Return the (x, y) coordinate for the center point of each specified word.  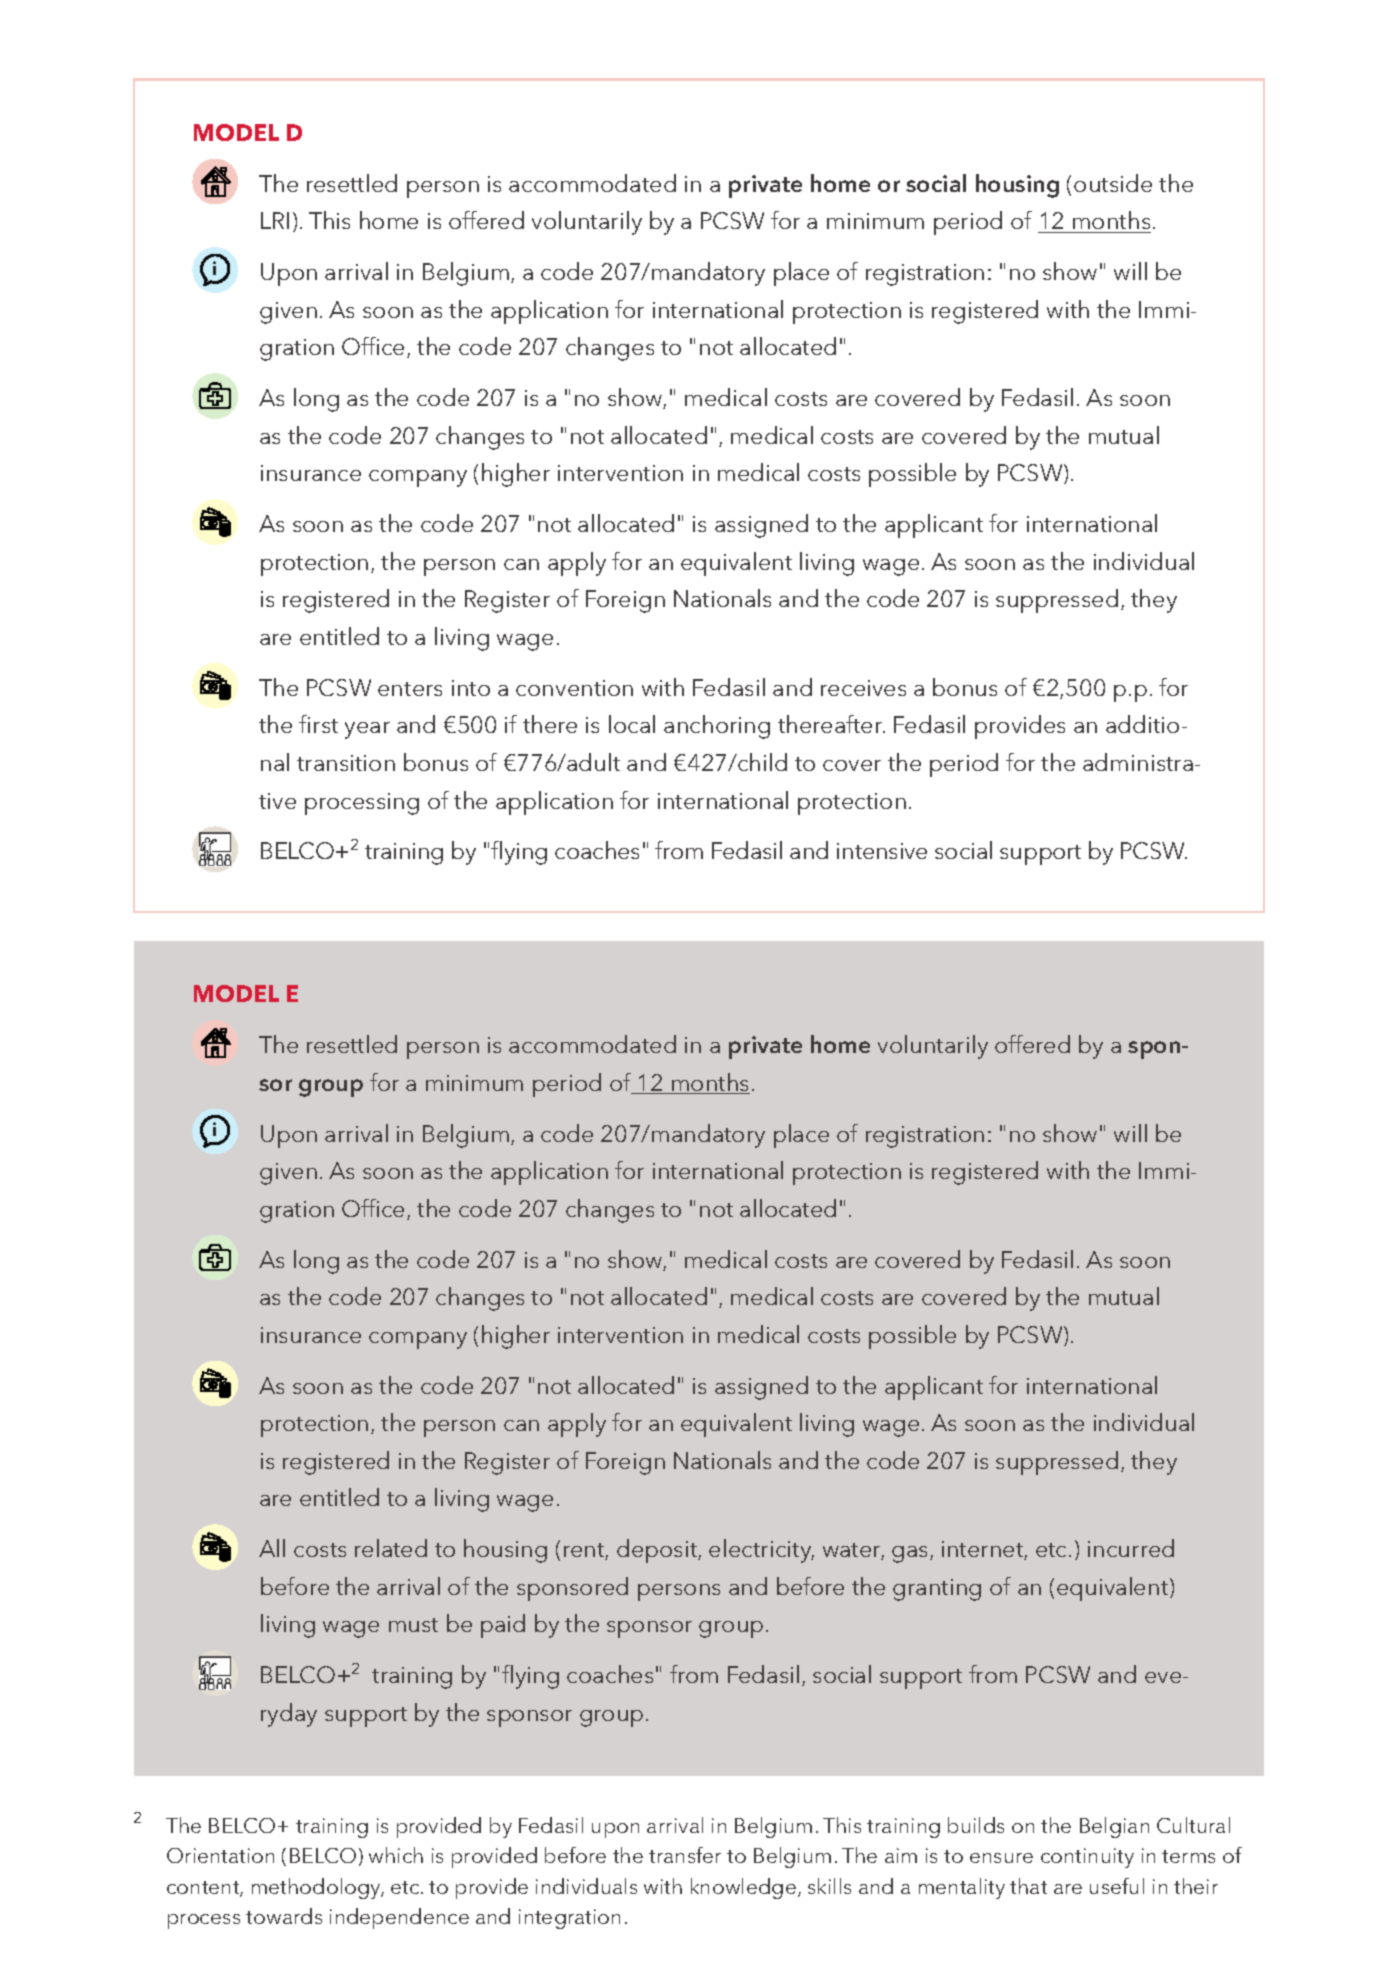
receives (863, 688)
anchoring (717, 727)
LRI (275, 220)
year (367, 730)
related (391, 1548)
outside (1113, 183)
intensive (882, 851)
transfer (685, 1855)
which (396, 1855)
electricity (761, 1551)
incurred (1131, 1548)
